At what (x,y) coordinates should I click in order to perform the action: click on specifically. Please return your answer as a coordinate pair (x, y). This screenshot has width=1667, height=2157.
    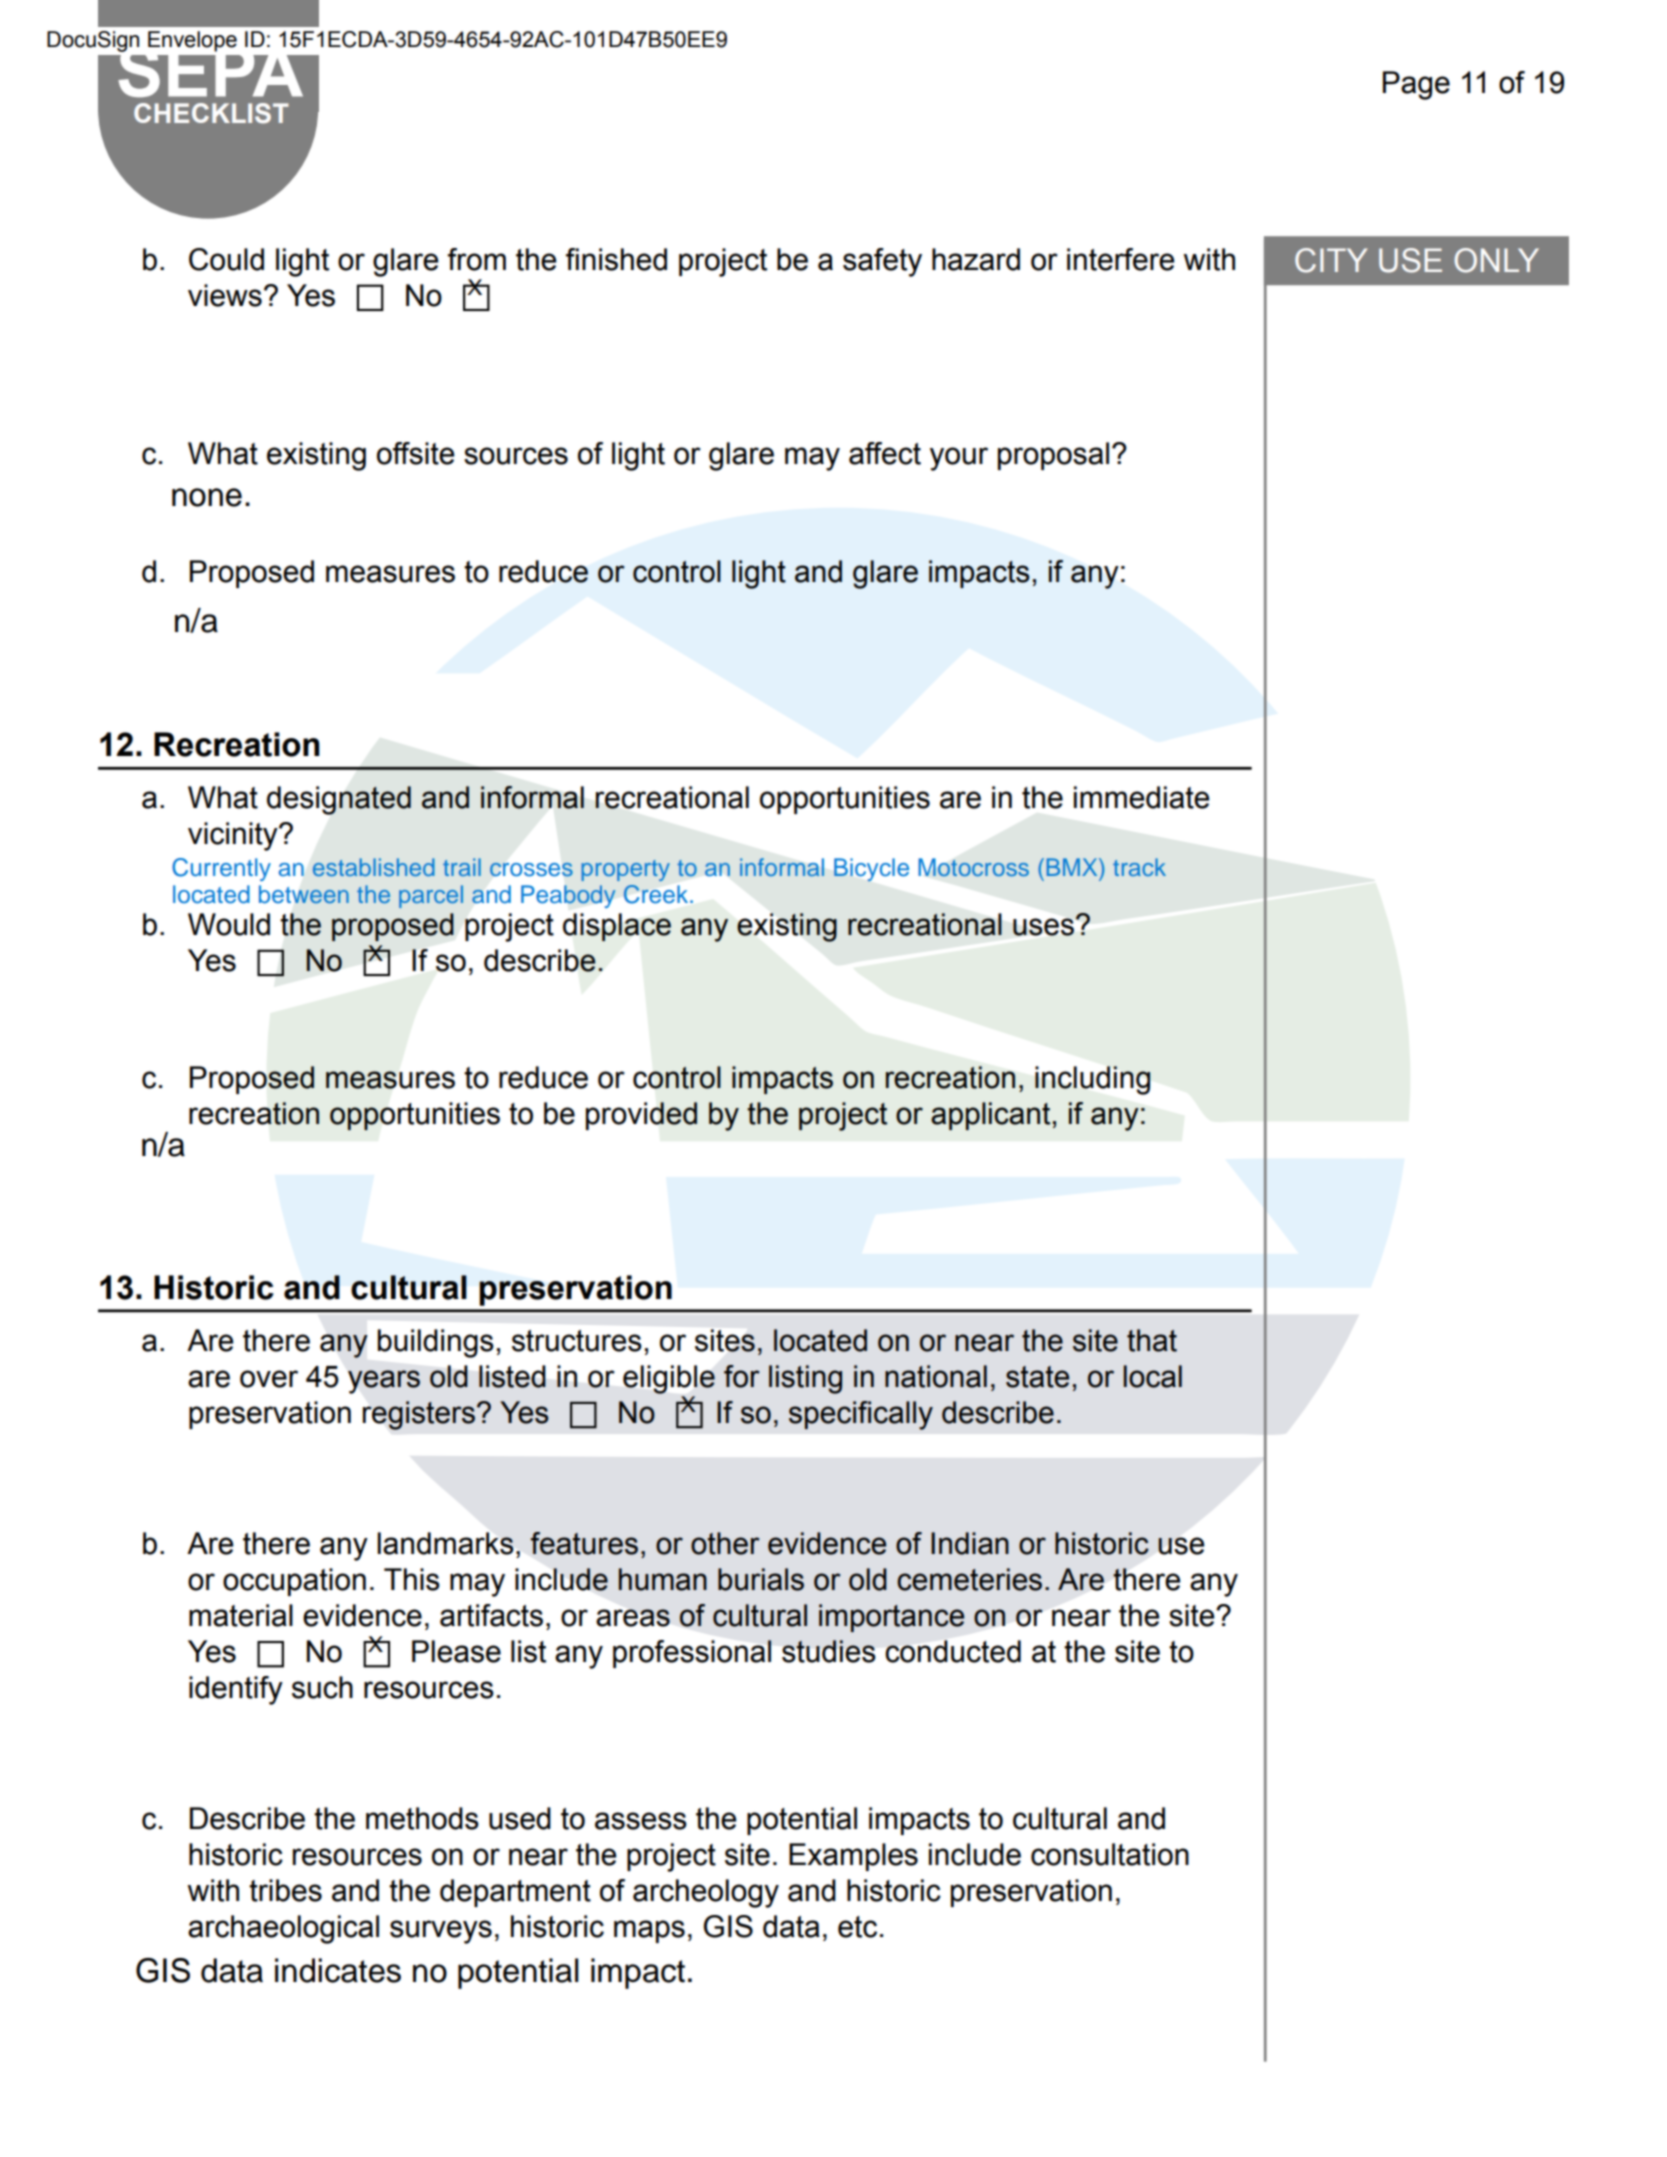
    Looking at the image, I should click on (861, 1415).
